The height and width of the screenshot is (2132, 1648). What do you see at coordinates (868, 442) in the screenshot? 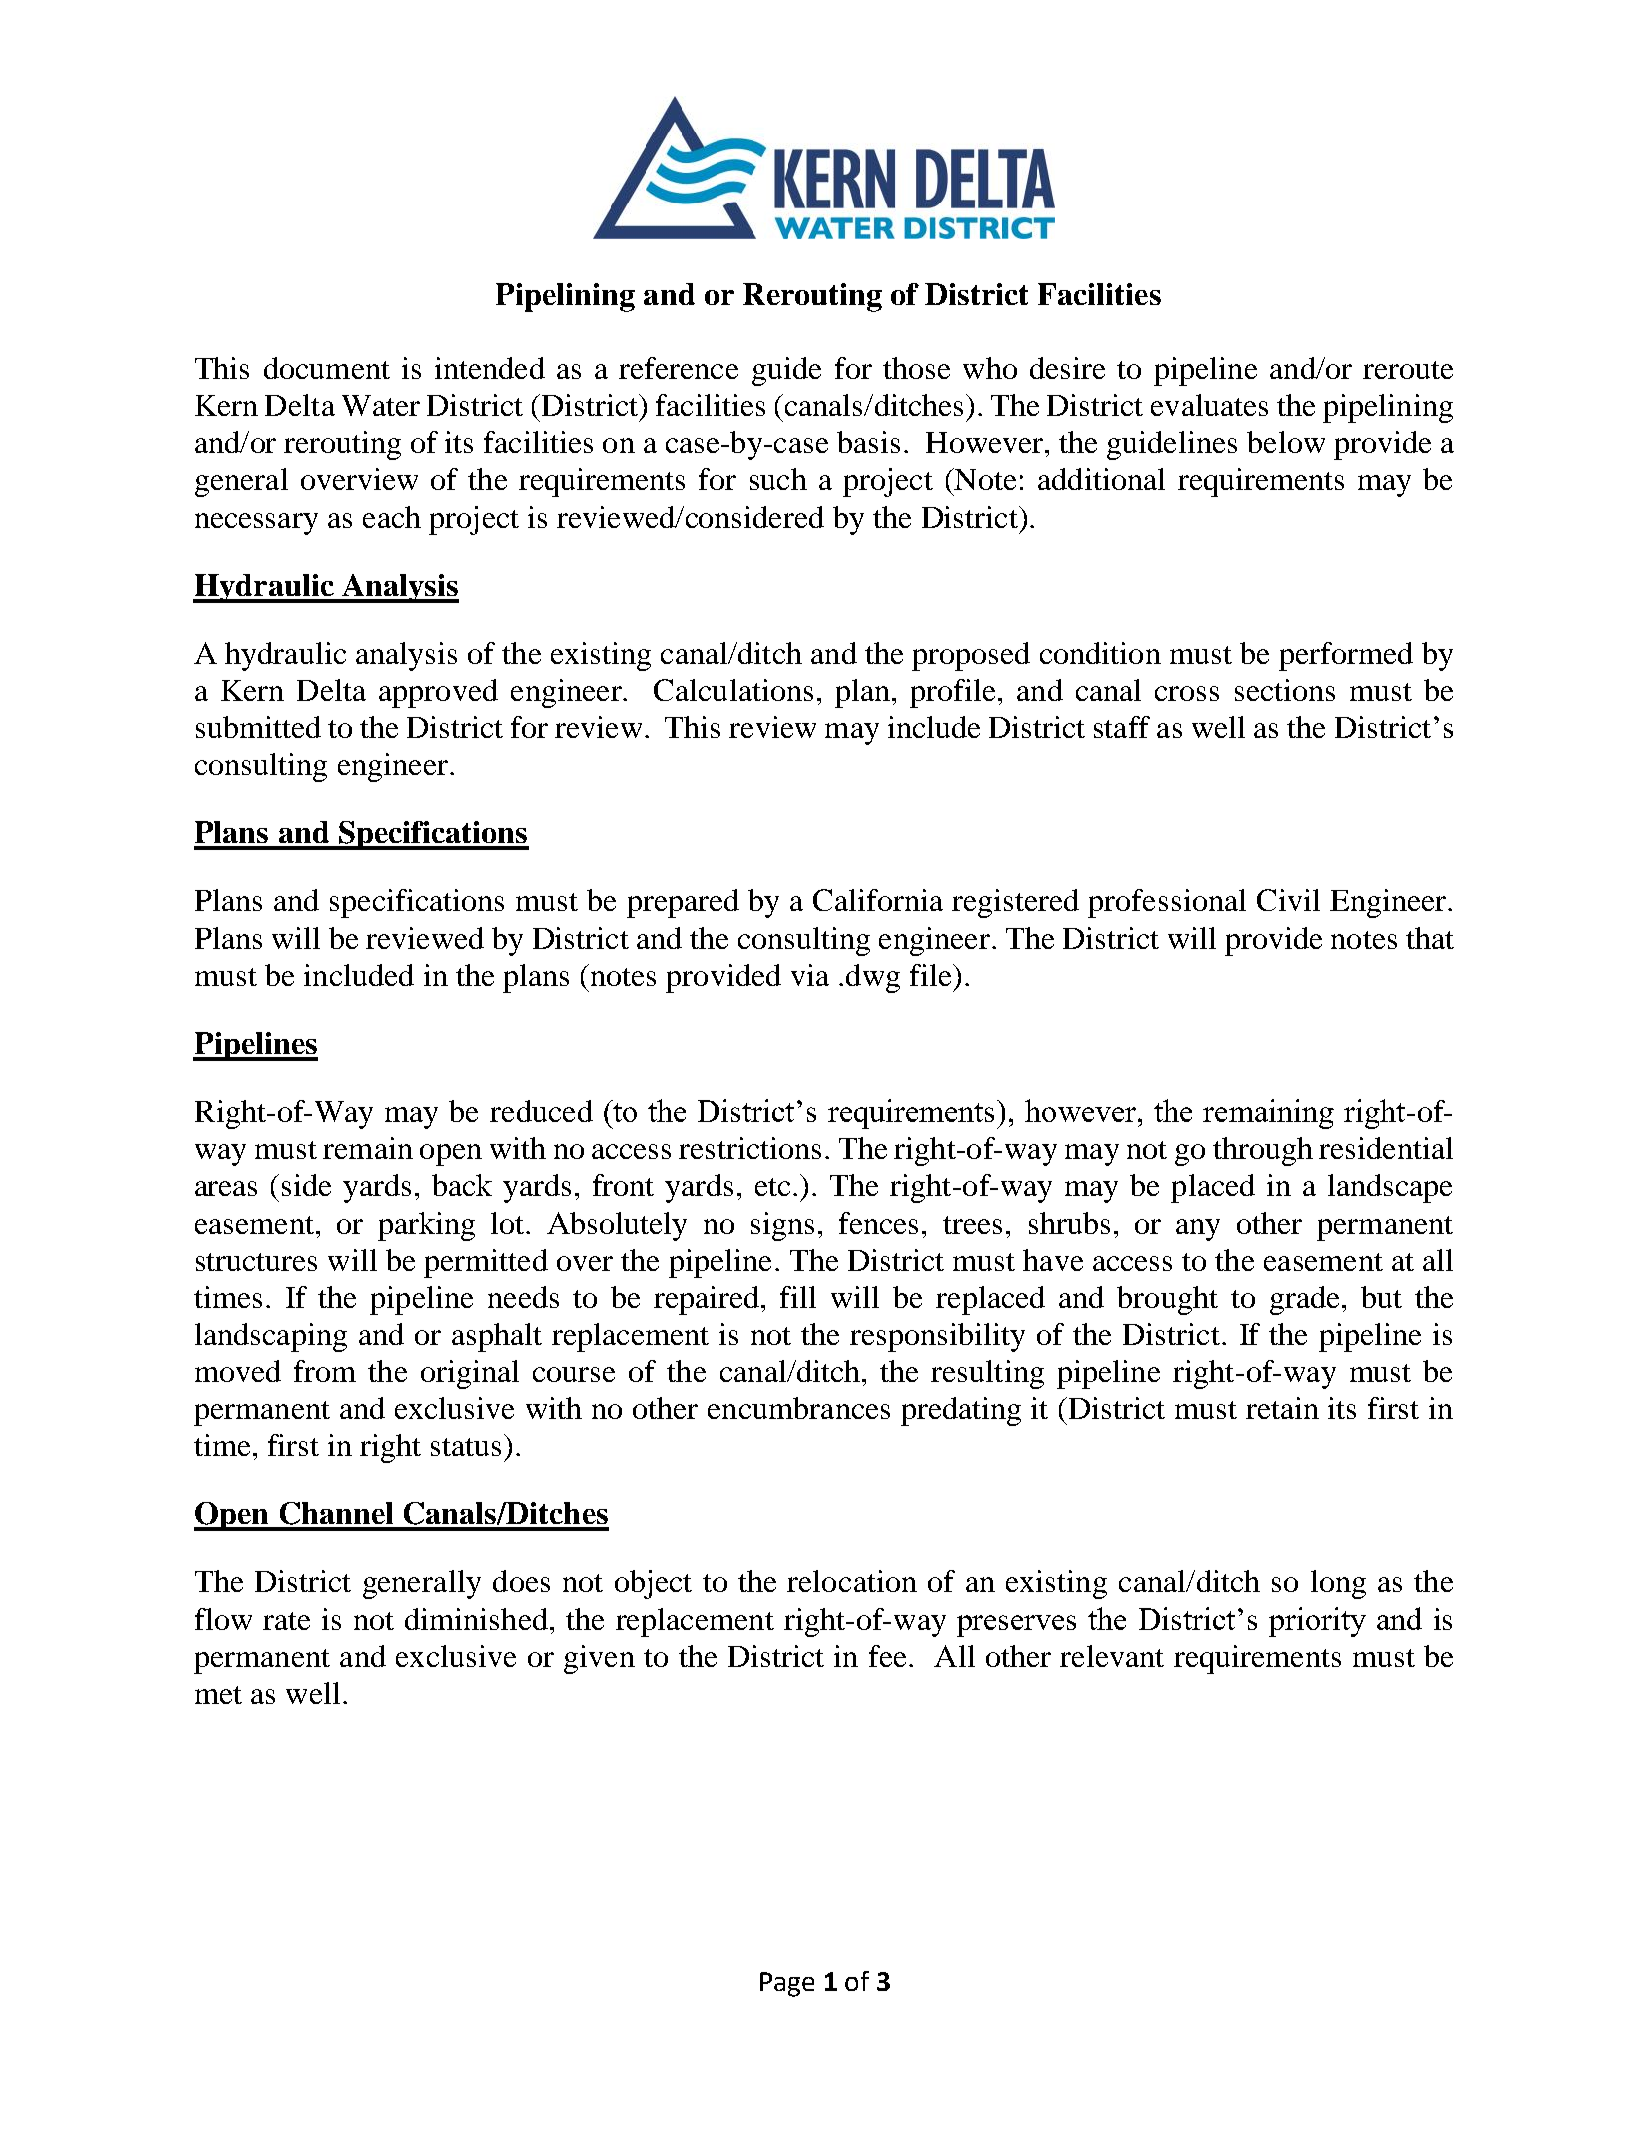
I see `basis` at bounding box center [868, 442].
